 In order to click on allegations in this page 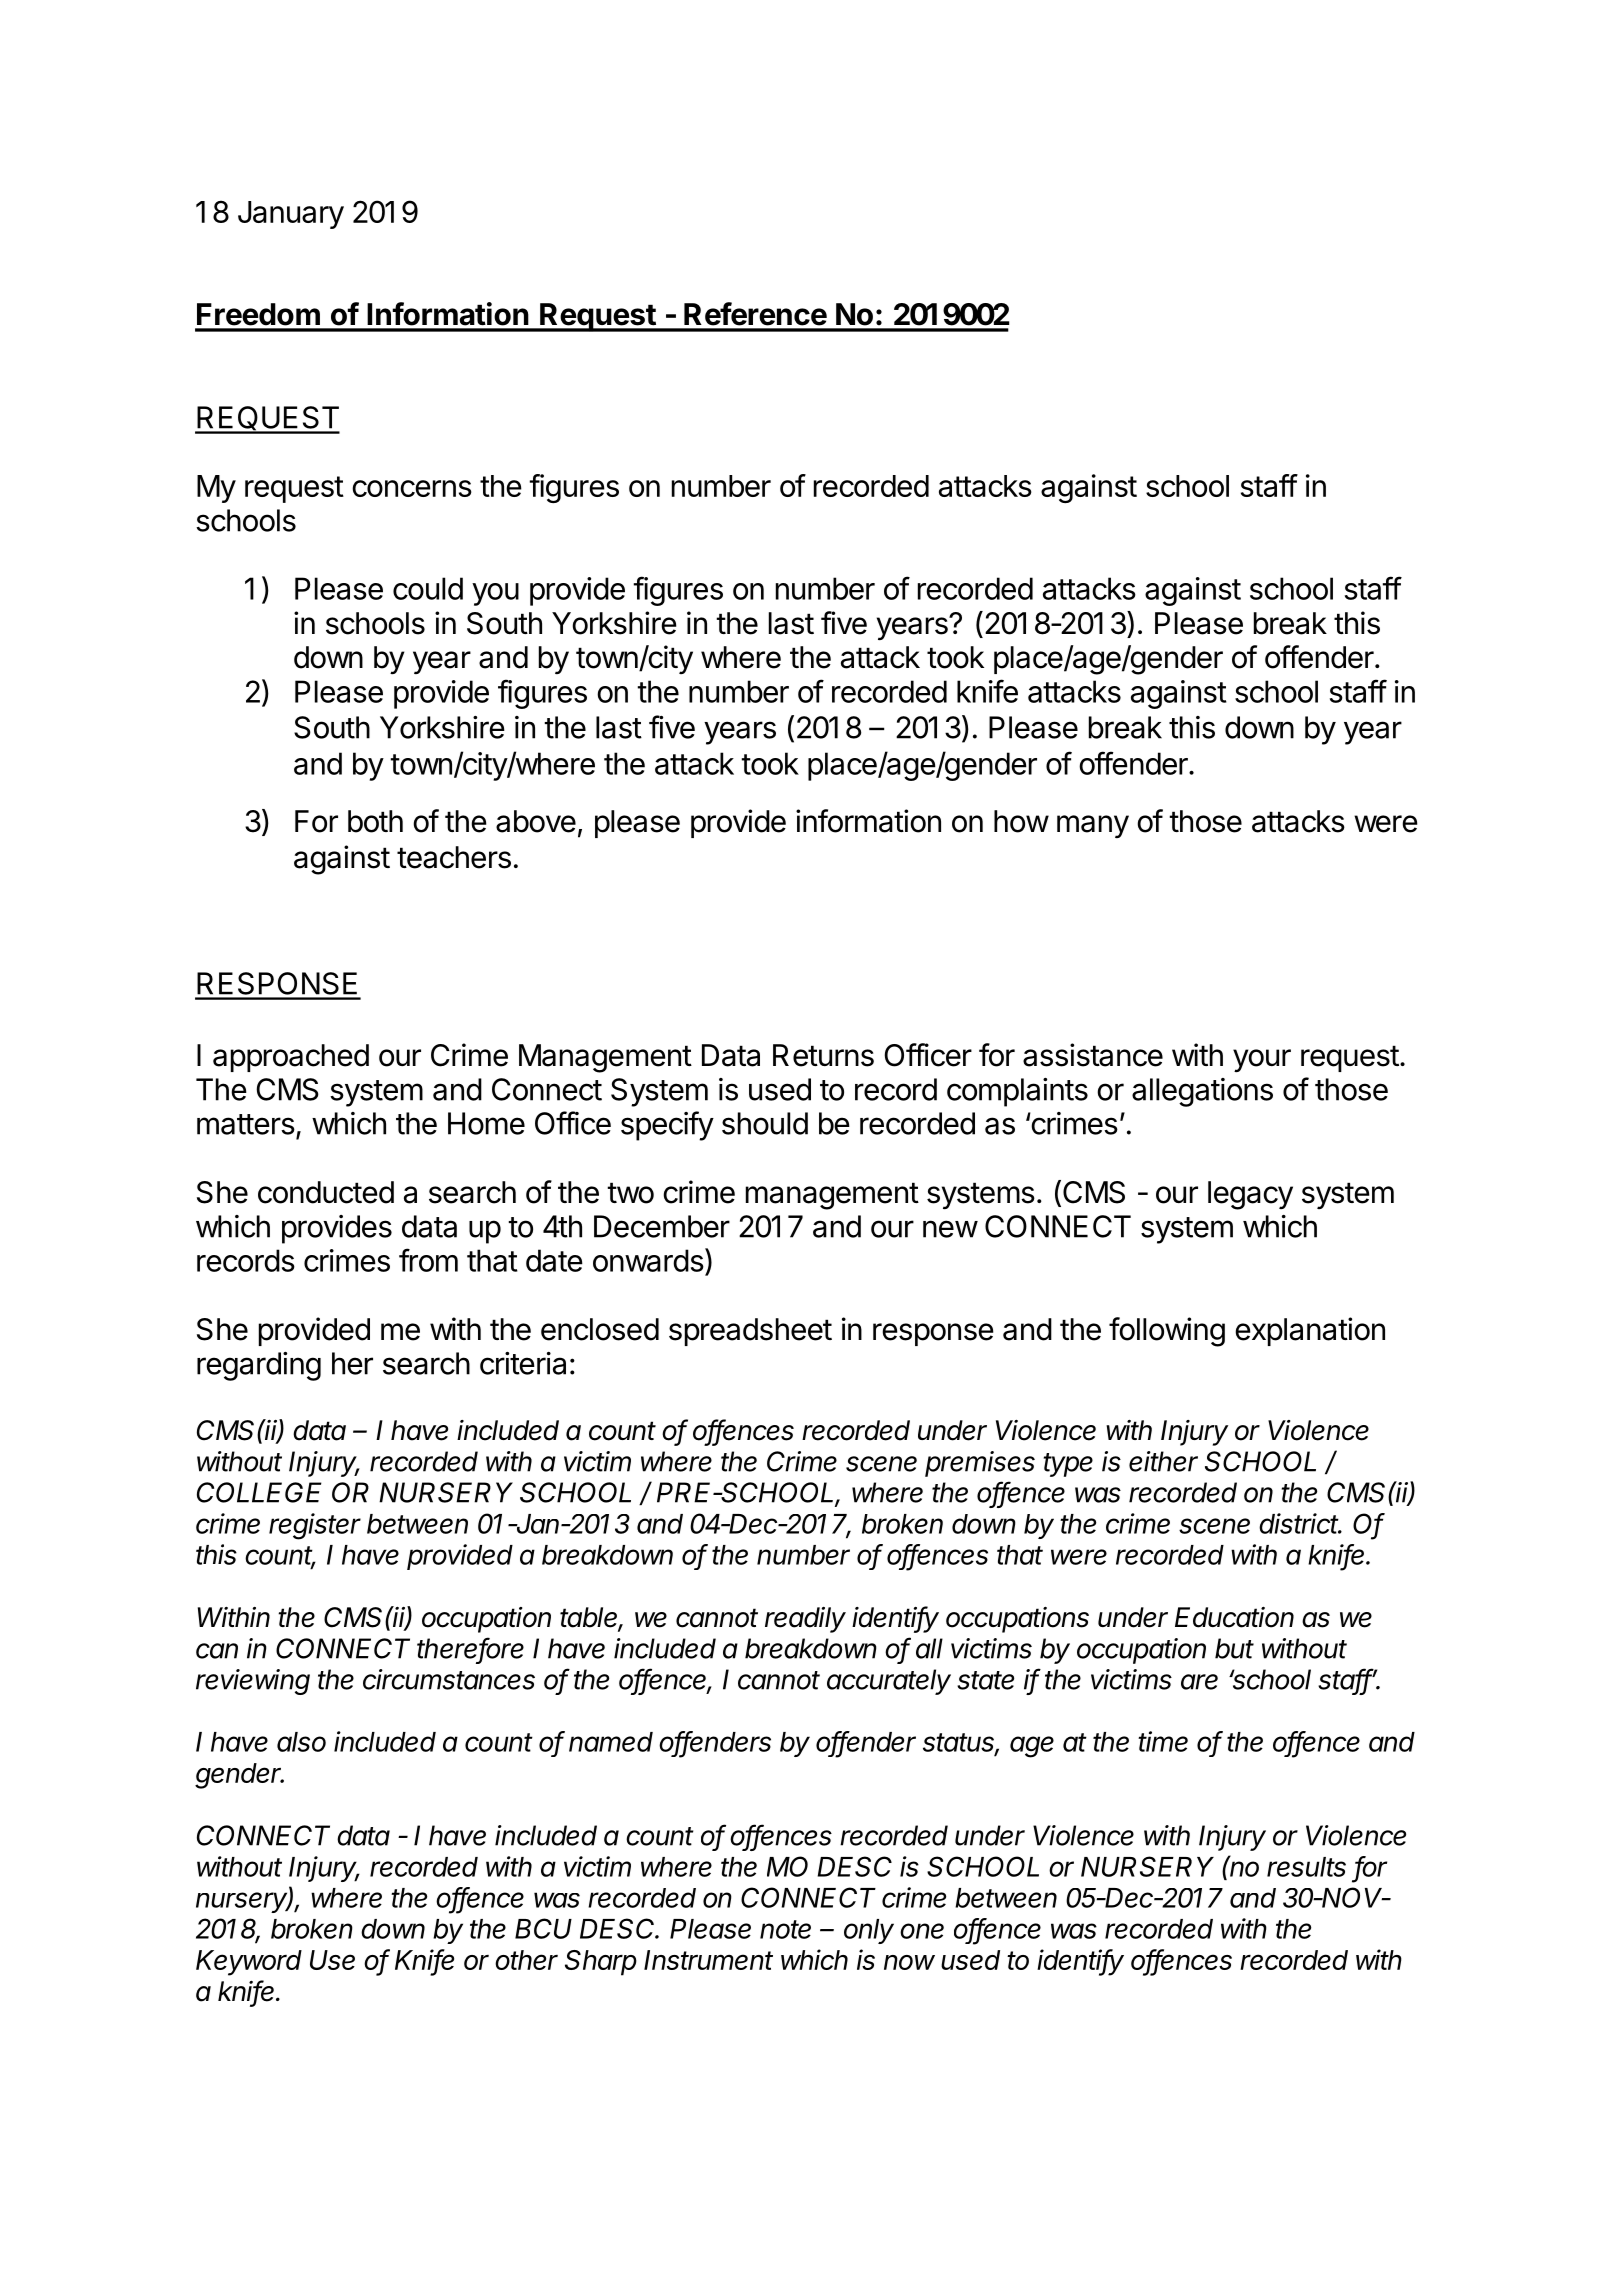, I will do `click(1202, 1092)`.
